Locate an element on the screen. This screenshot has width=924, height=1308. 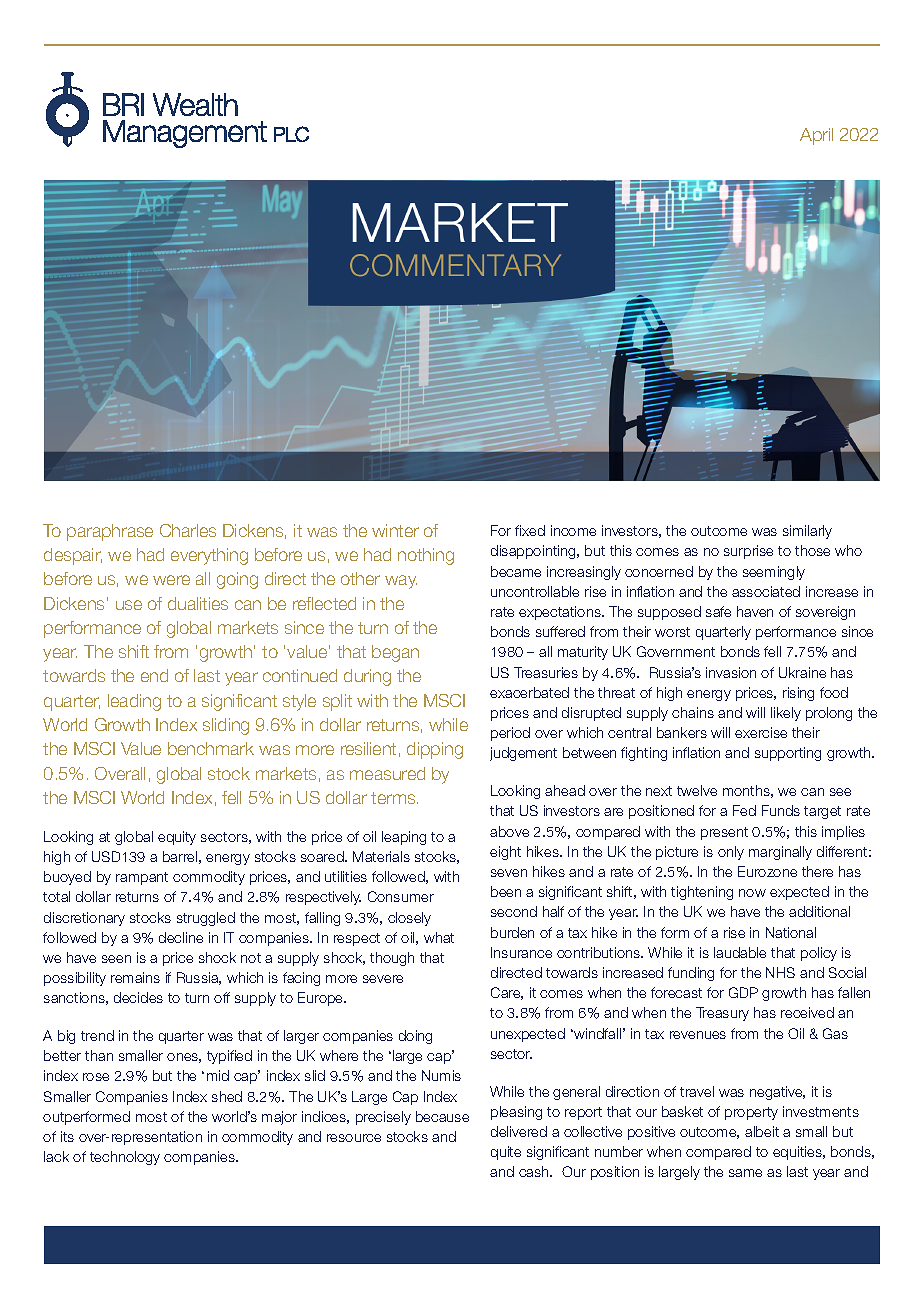
began is located at coordinates (395, 653).
